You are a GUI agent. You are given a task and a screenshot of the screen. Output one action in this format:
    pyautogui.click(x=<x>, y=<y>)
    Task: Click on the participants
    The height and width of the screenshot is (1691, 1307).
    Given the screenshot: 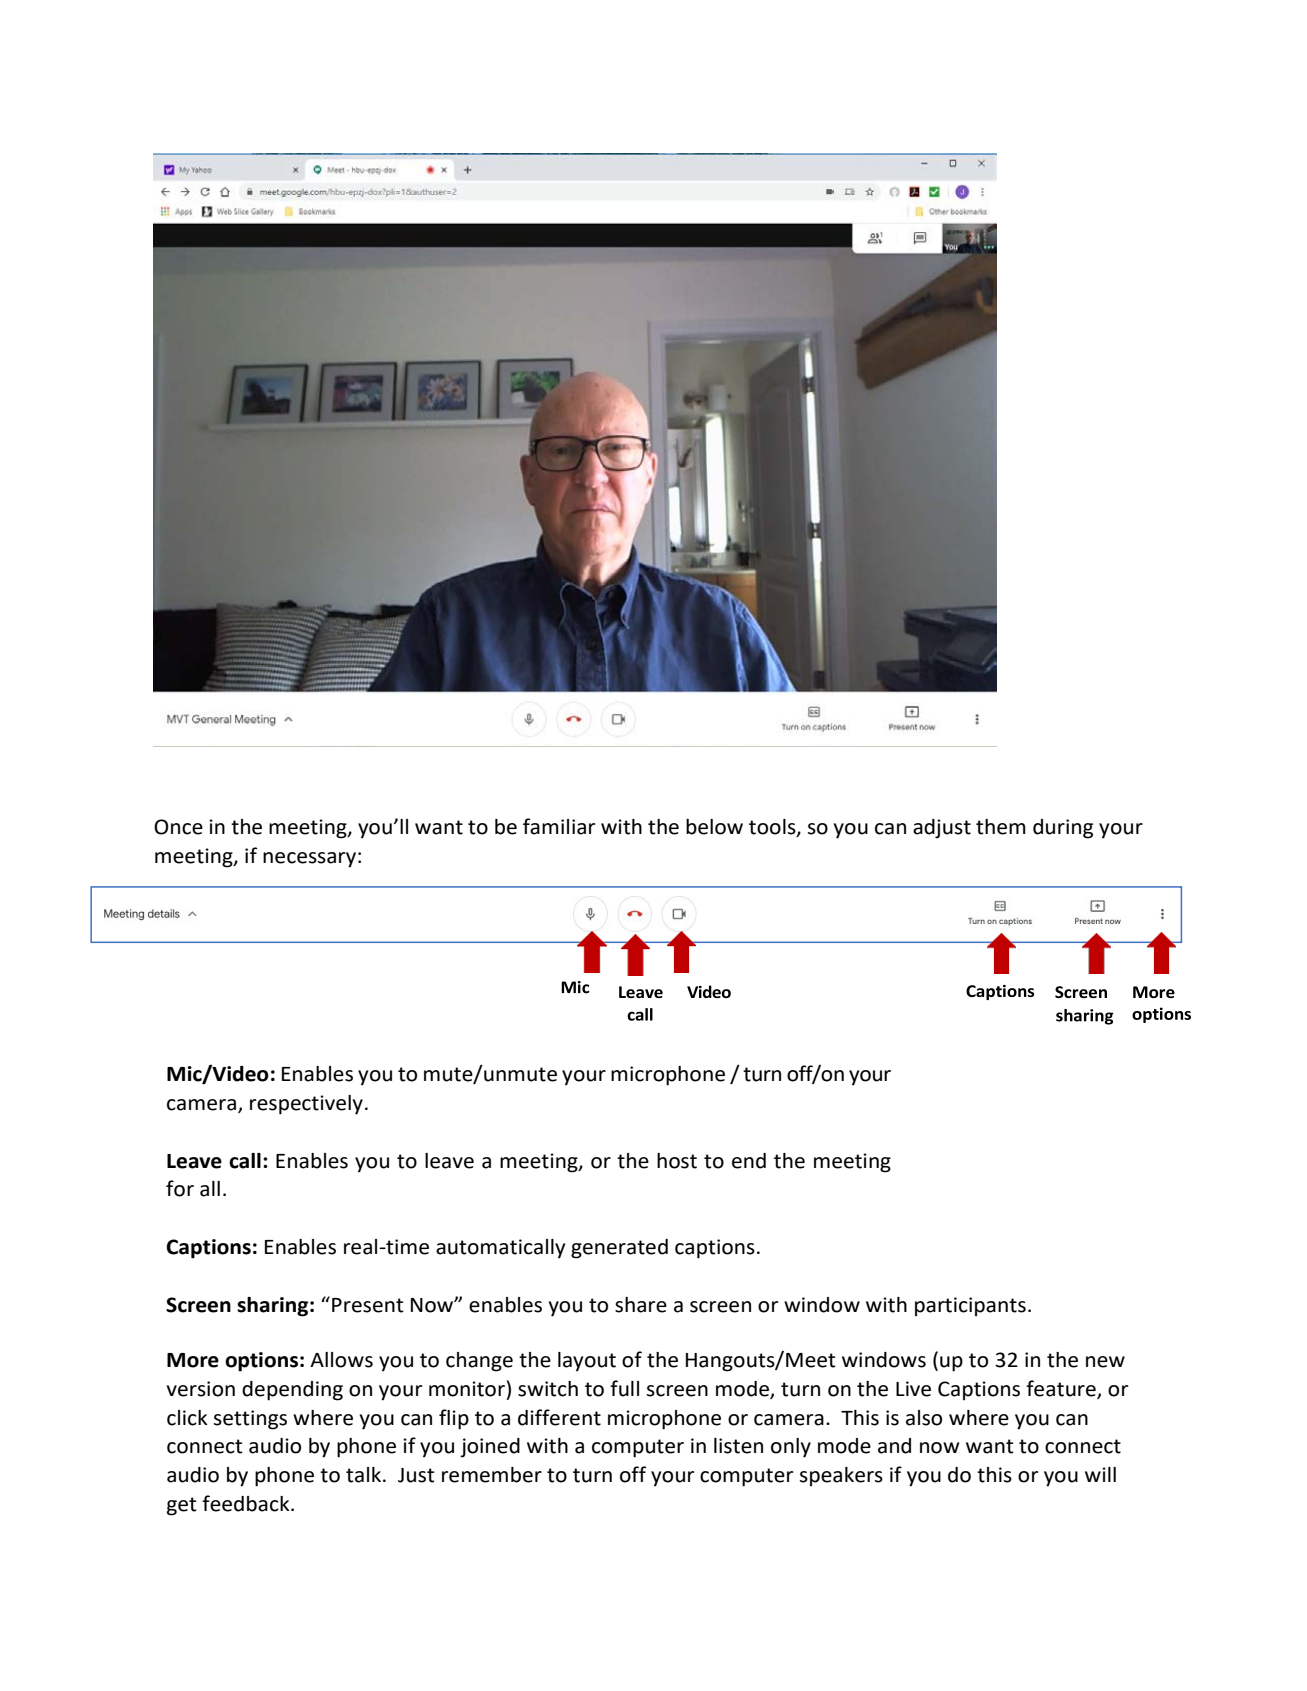 What is the action you would take?
    pyautogui.click(x=970, y=1307)
